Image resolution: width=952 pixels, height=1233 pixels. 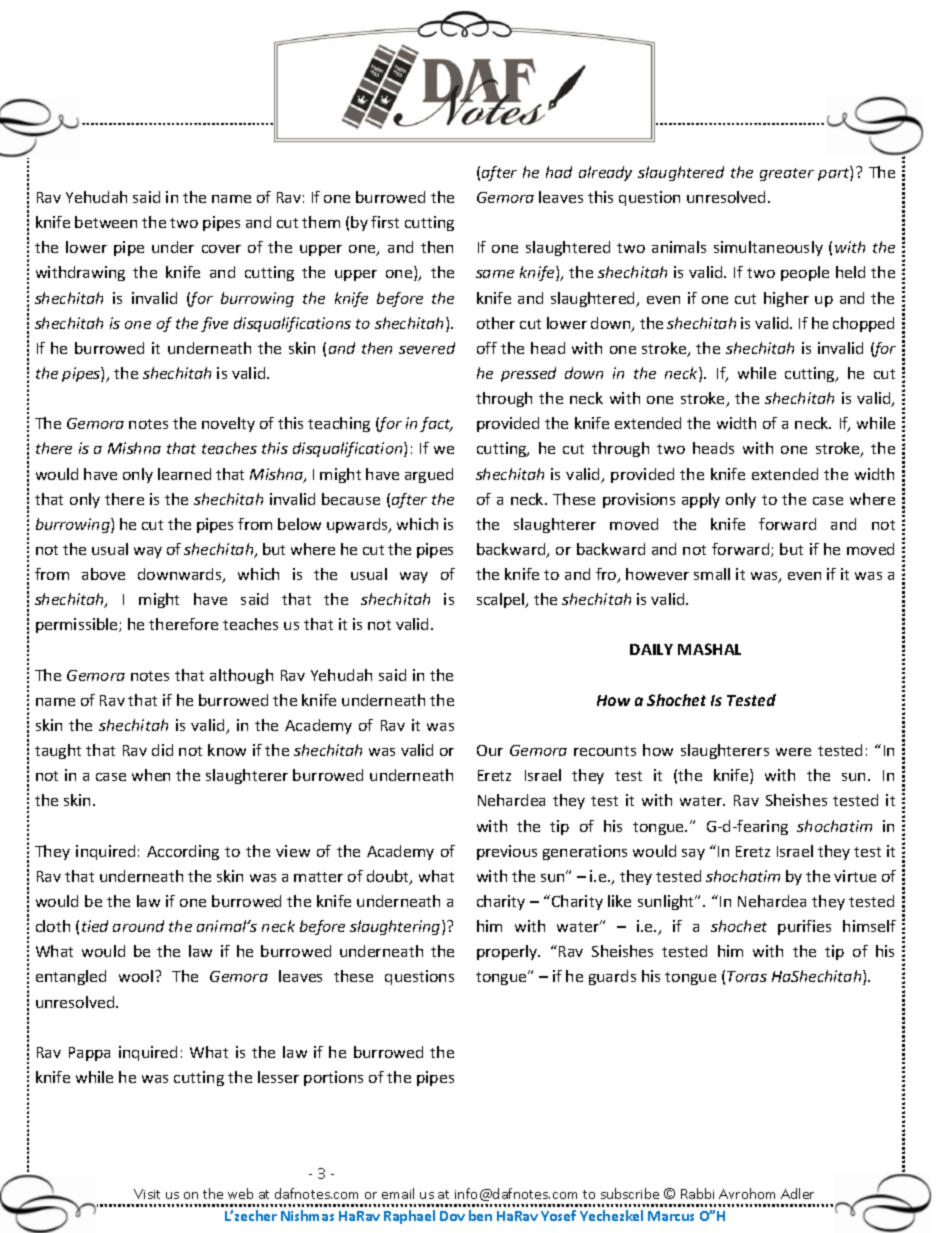 I want to click on above, so click(x=103, y=574).
